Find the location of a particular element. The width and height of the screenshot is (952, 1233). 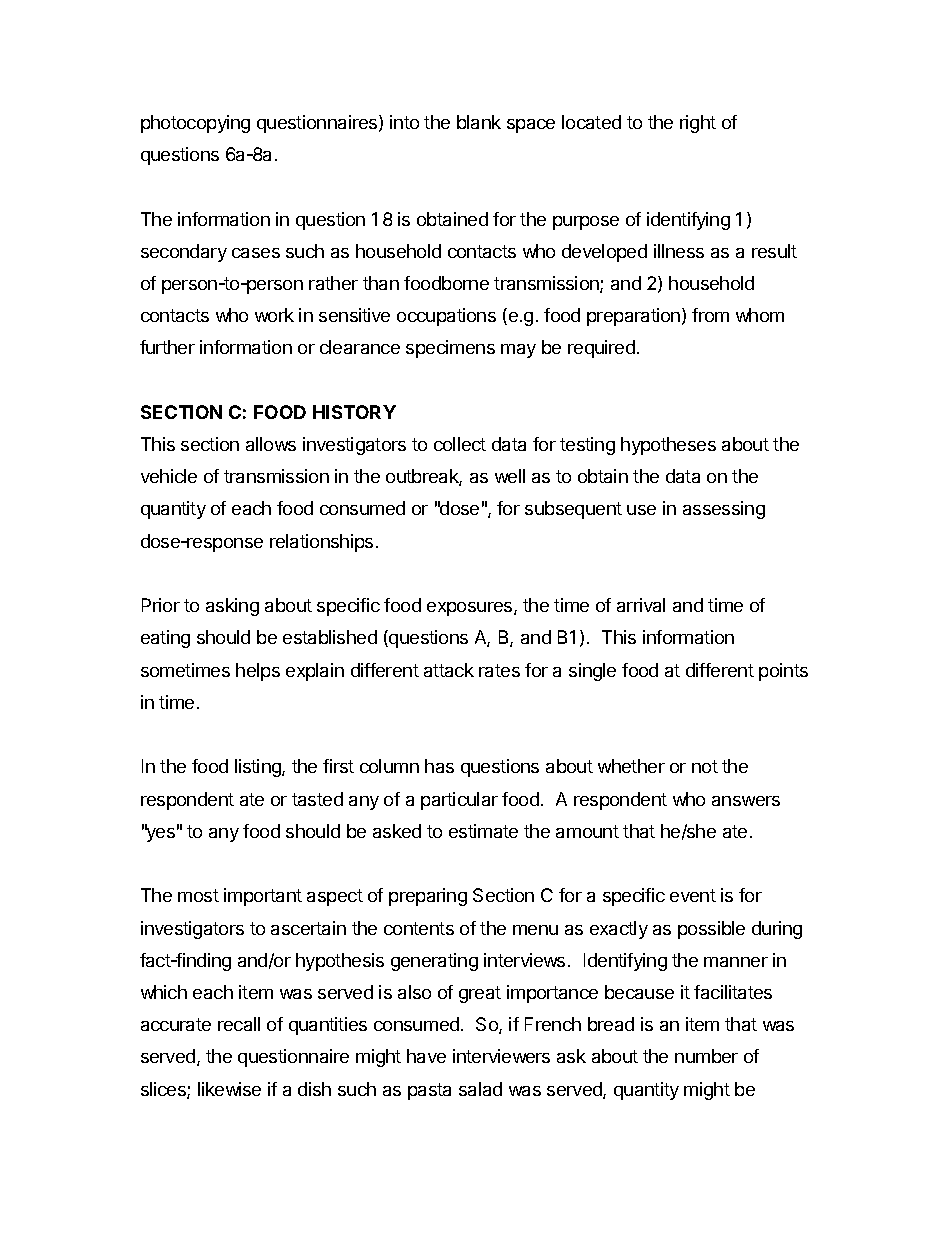

number is located at coordinates (706, 1056).
